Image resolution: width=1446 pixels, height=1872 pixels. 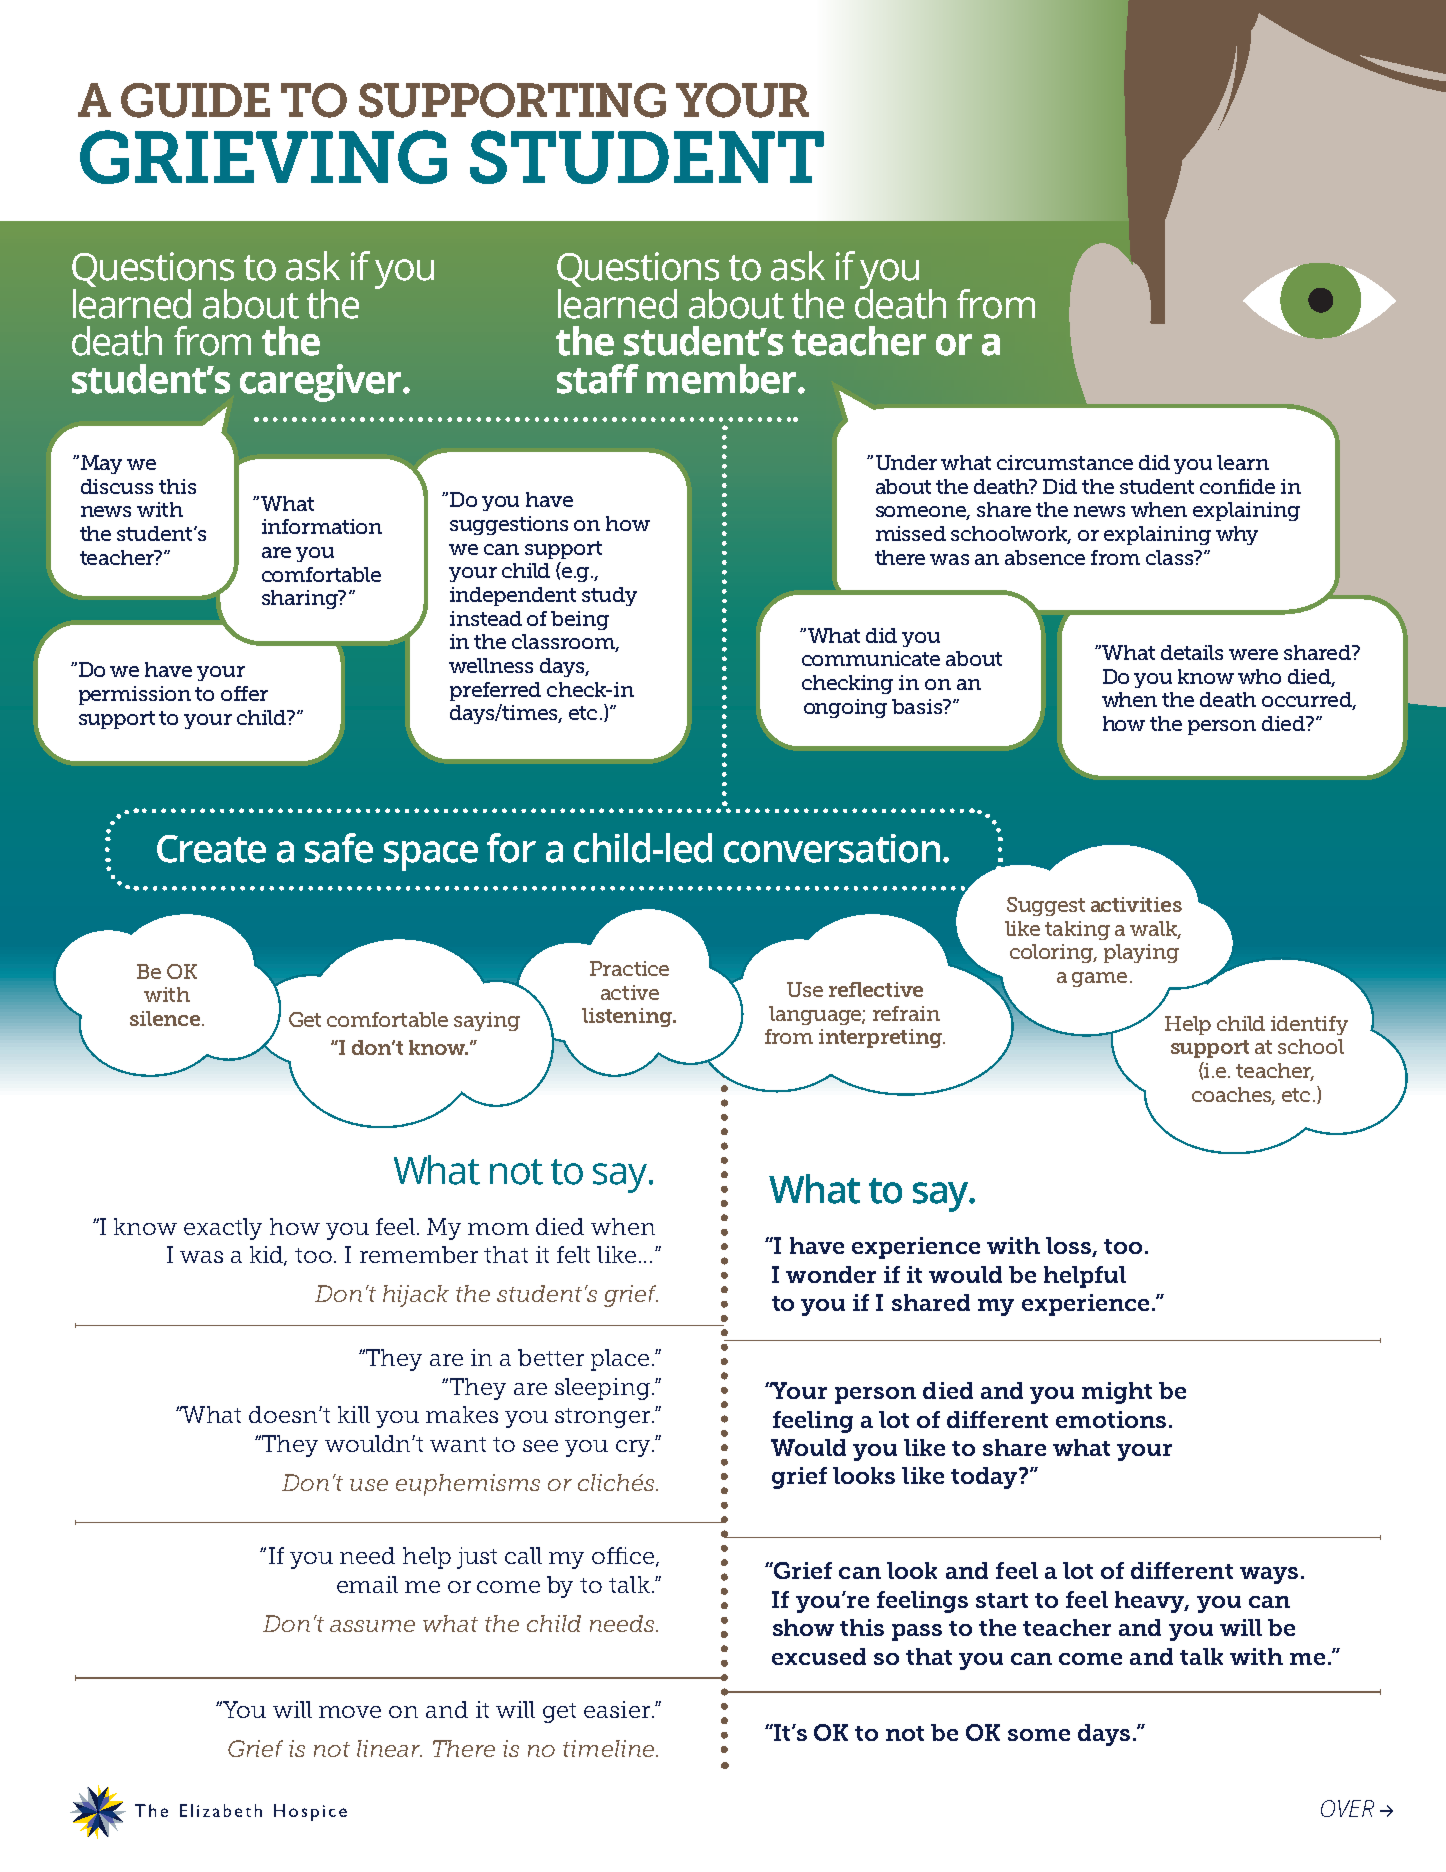 I want to click on circumstance, so click(x=1065, y=462).
